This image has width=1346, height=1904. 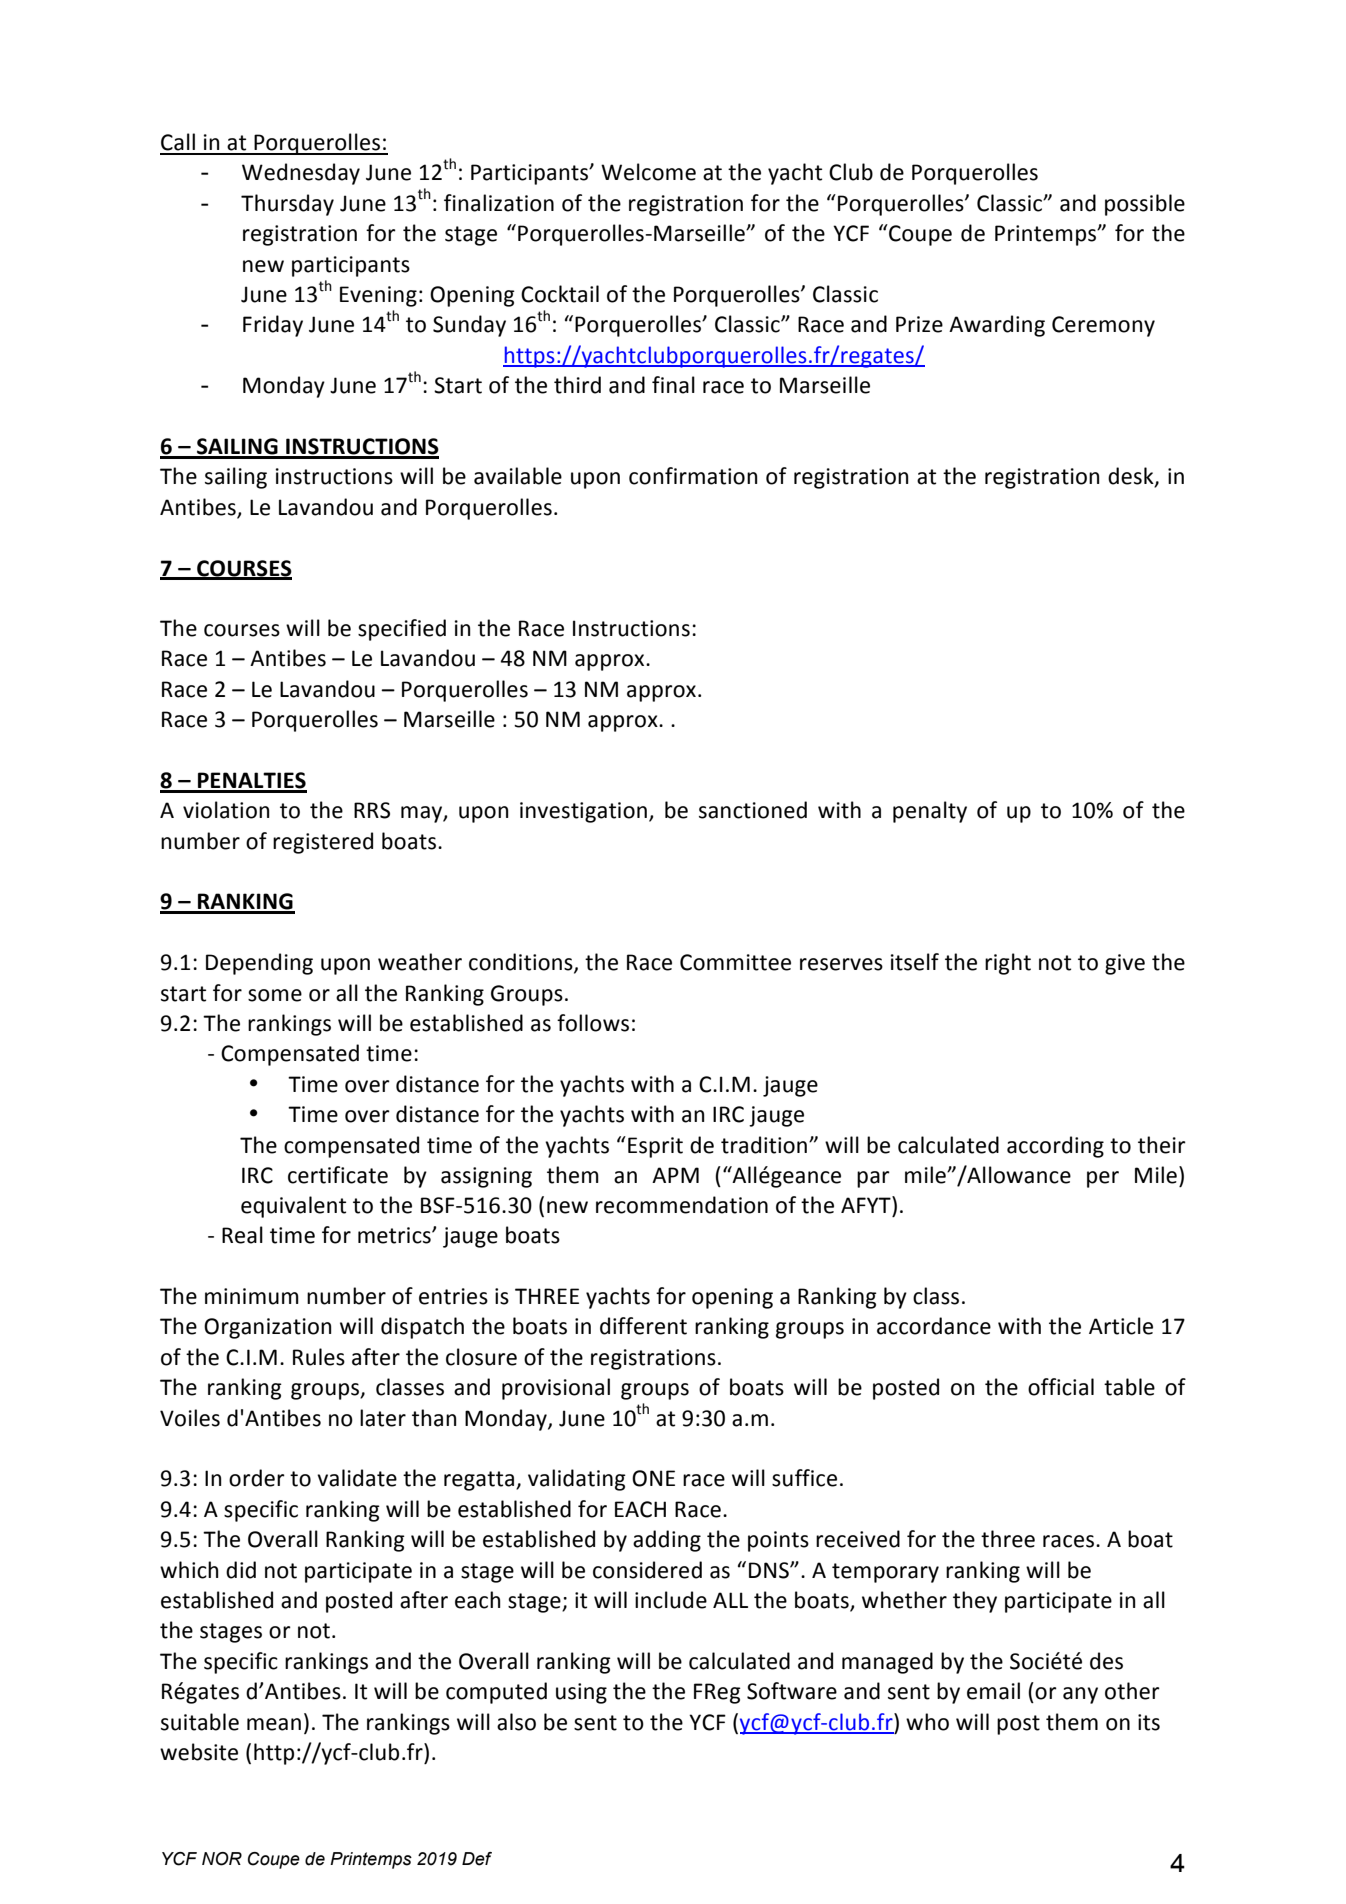 I want to click on official, so click(x=1061, y=1387).
